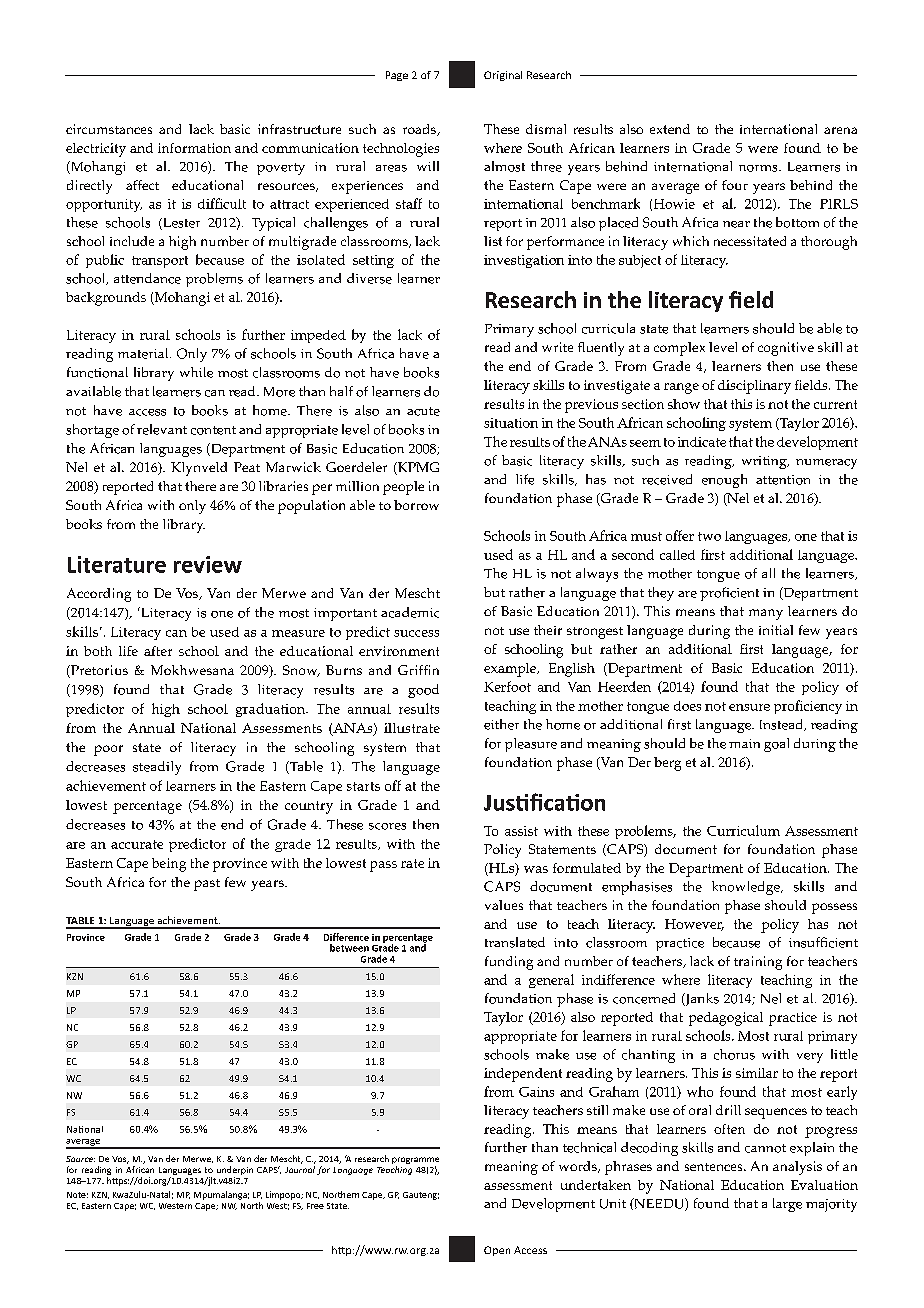  I want to click on while, so click(196, 372).
